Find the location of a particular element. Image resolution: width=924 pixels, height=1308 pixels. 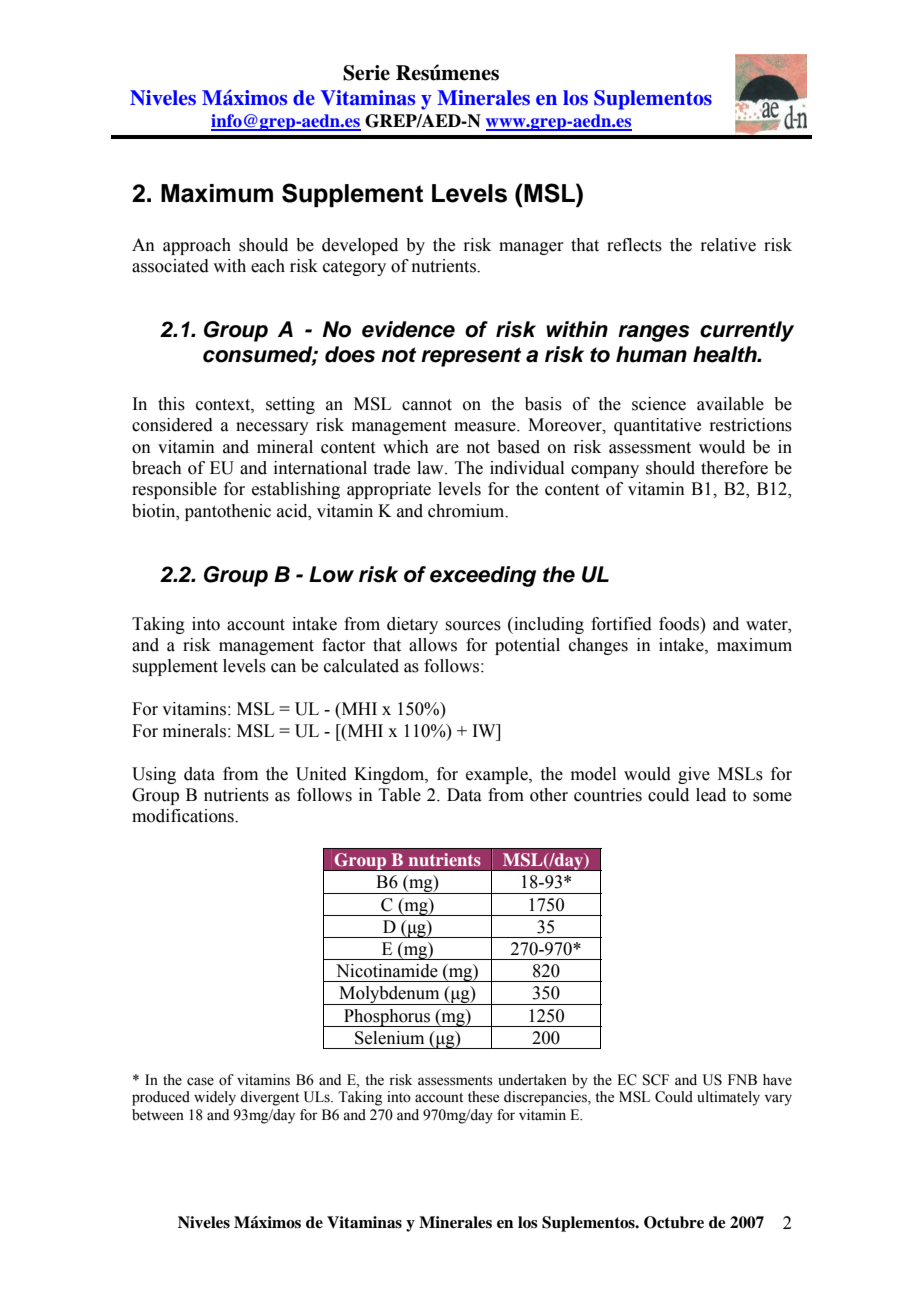

Serie is located at coordinates (366, 73).
